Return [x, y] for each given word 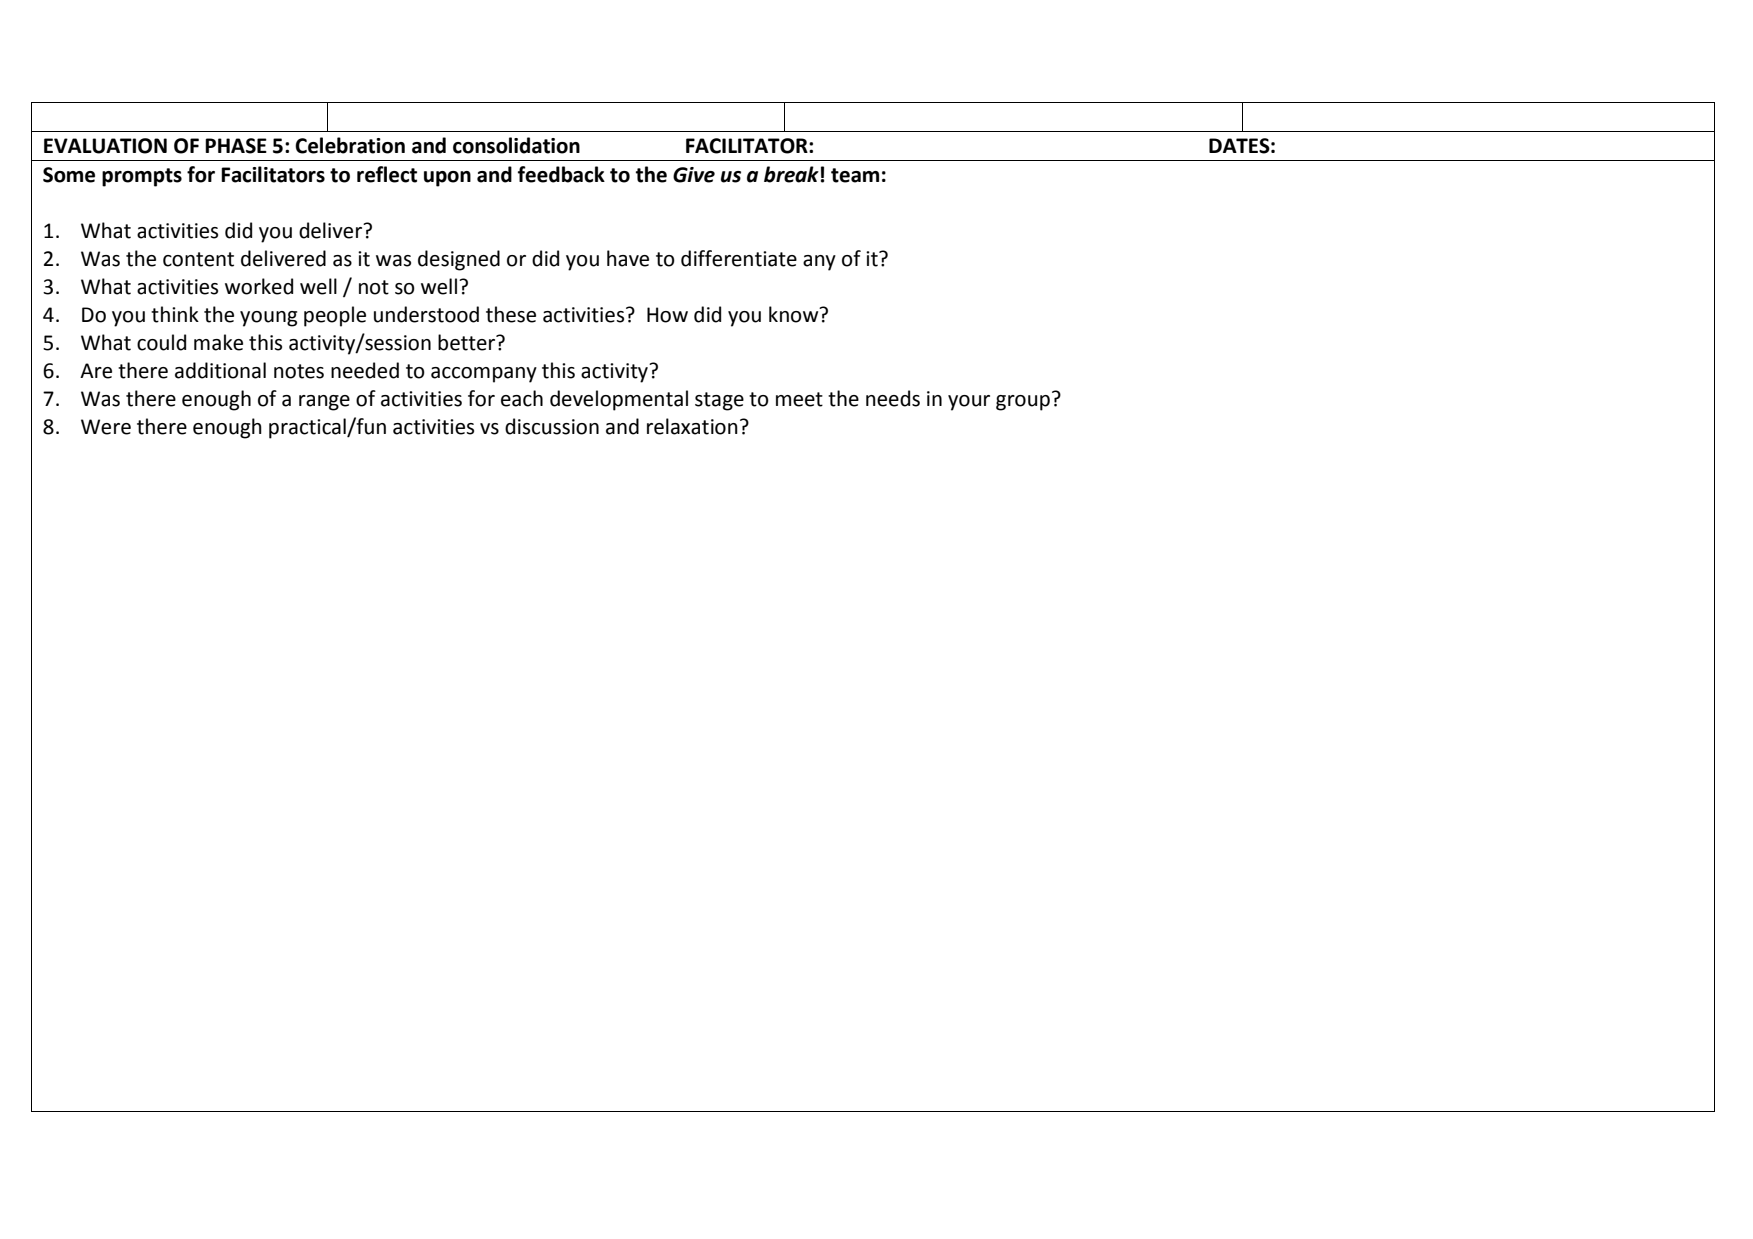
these [511, 314]
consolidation [516, 145]
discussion [552, 426]
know [795, 314]
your [969, 403]
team [855, 175]
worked [259, 286]
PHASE [236, 146]
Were [106, 427]
